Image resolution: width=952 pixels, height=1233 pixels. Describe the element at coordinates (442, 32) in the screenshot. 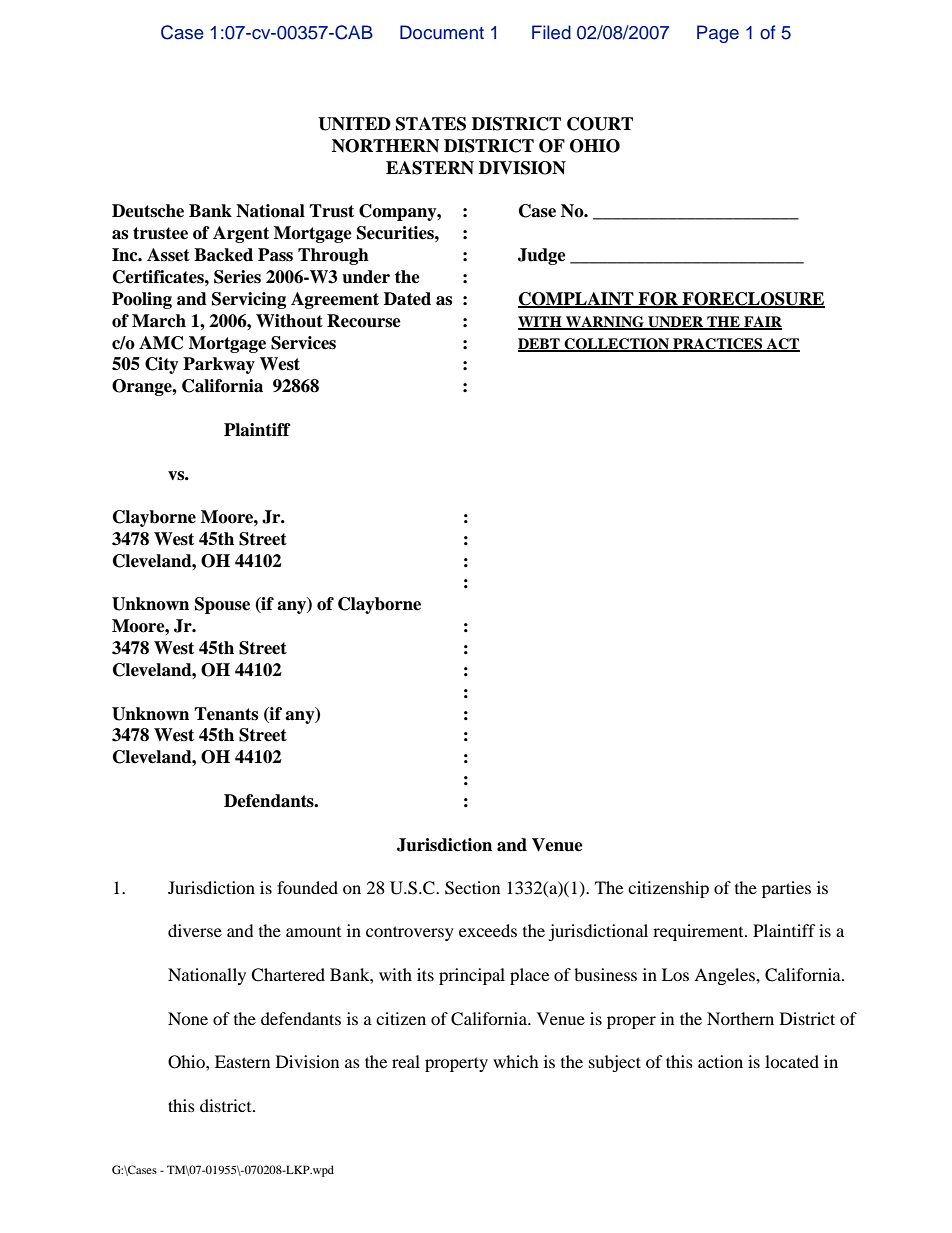

I see `Document` at that location.
